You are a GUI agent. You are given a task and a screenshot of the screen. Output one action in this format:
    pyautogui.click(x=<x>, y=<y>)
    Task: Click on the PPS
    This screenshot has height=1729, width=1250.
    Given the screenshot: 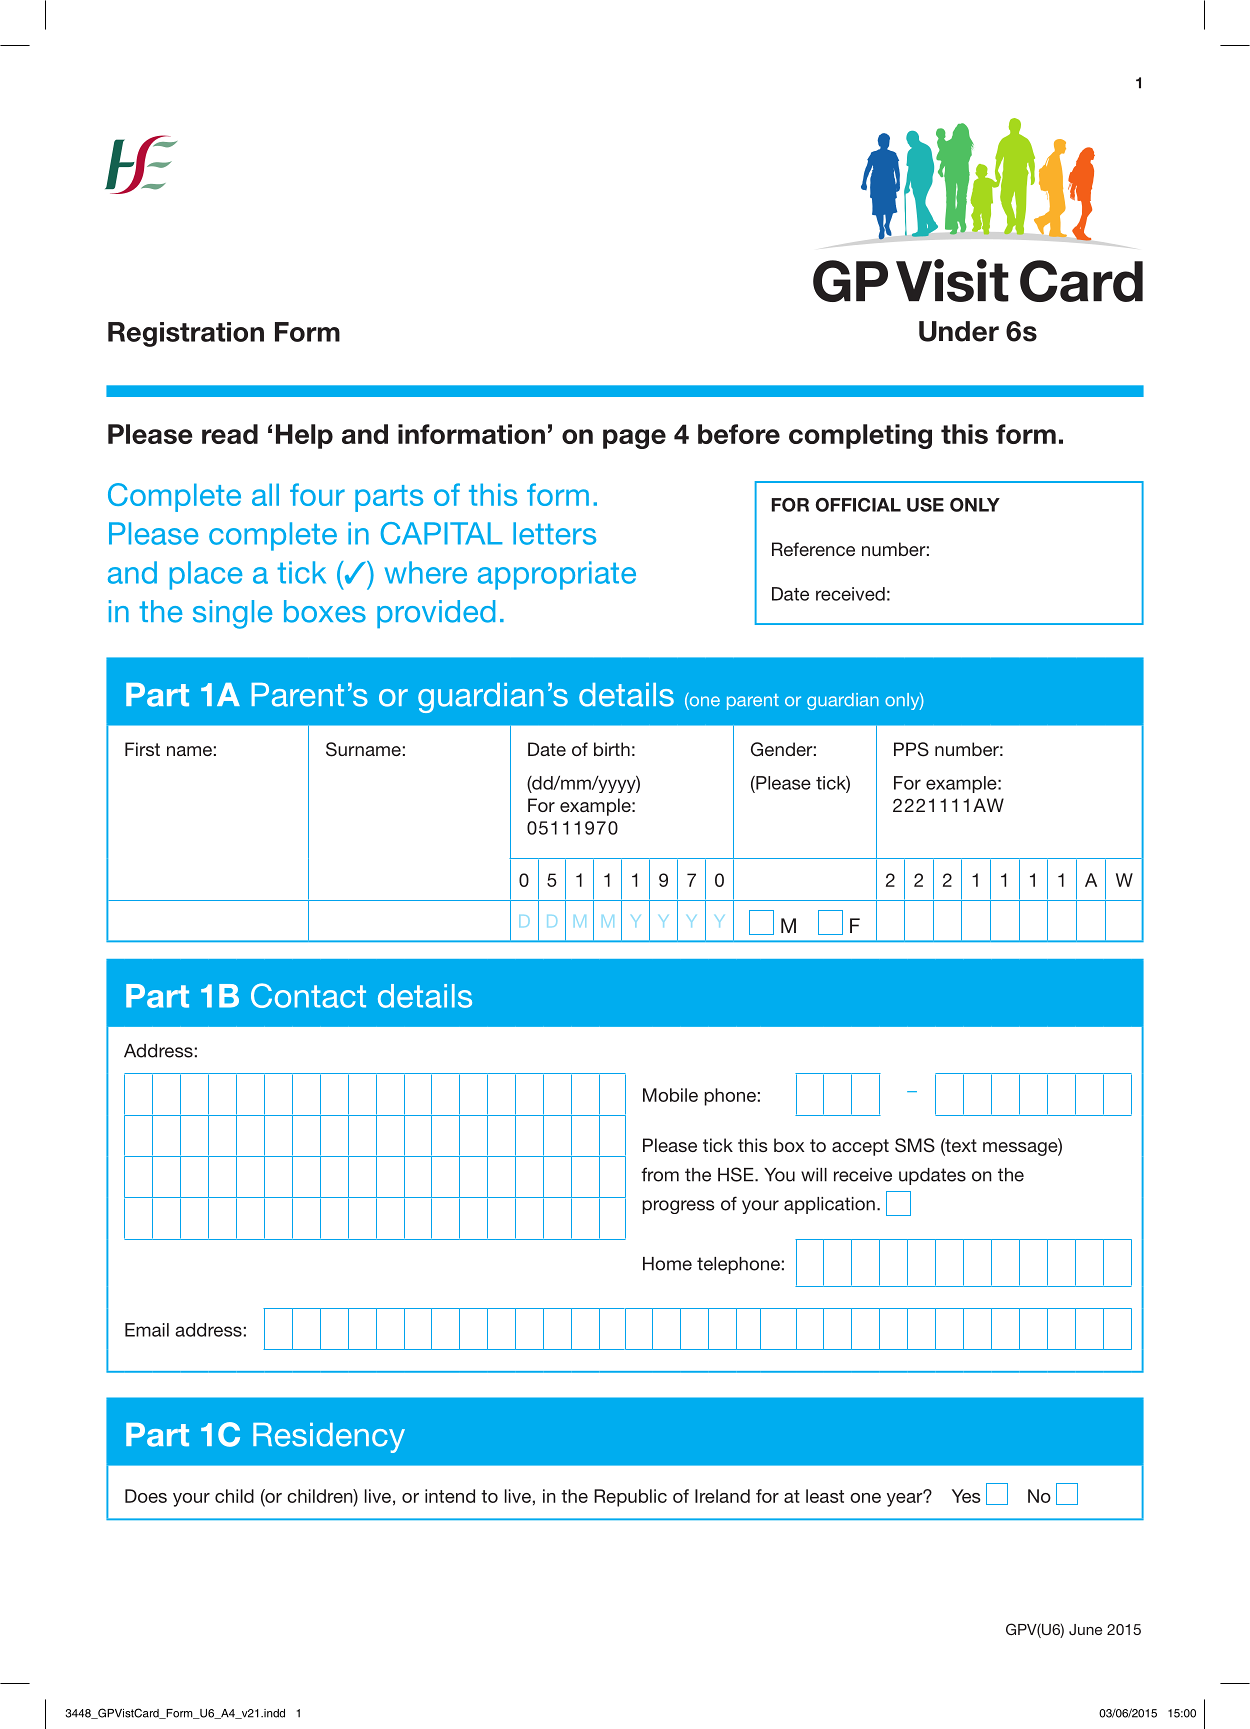 What is the action you would take?
    pyautogui.click(x=911, y=749)
